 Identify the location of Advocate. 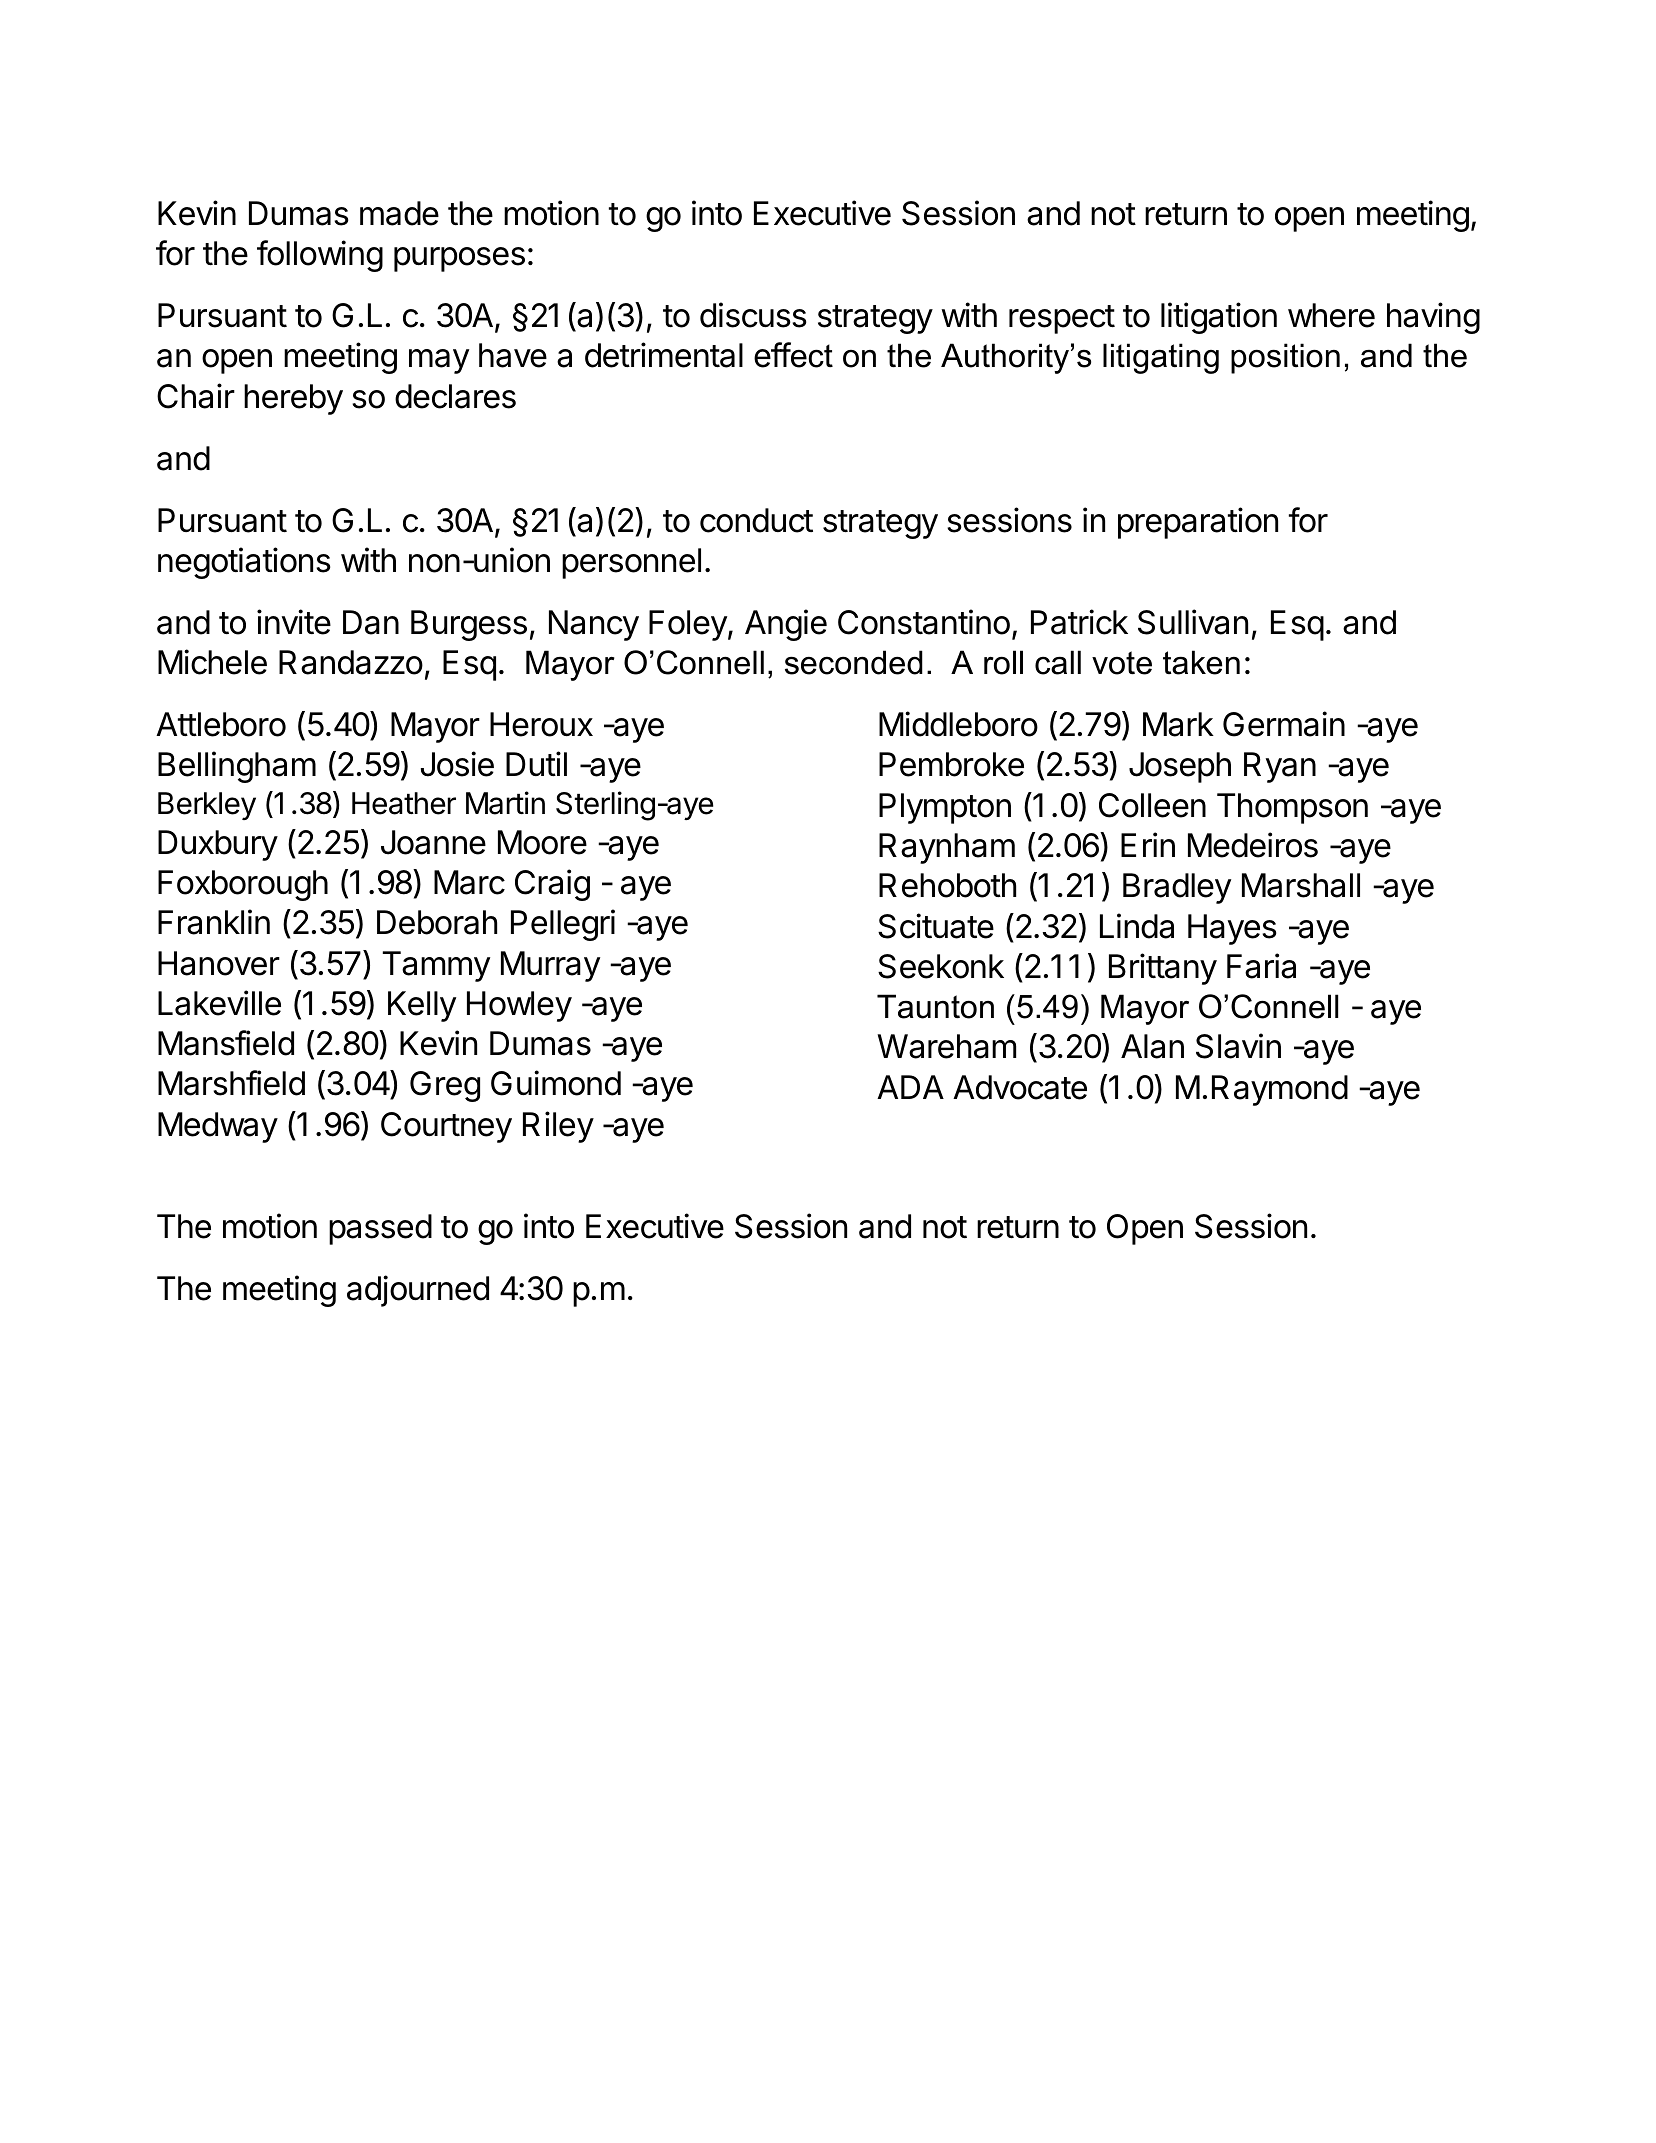
(1020, 1087).
